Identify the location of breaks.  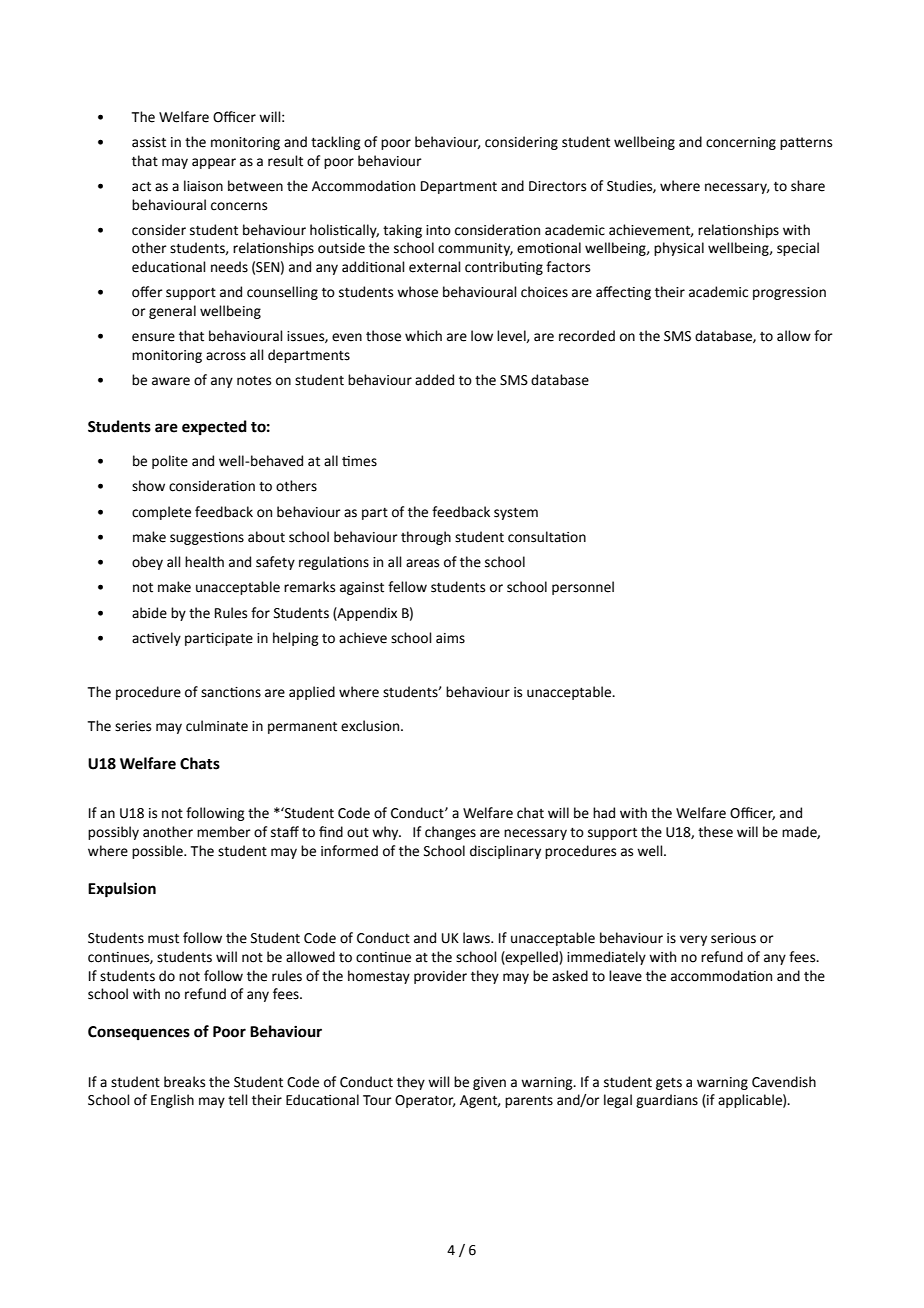
(184, 1082).
